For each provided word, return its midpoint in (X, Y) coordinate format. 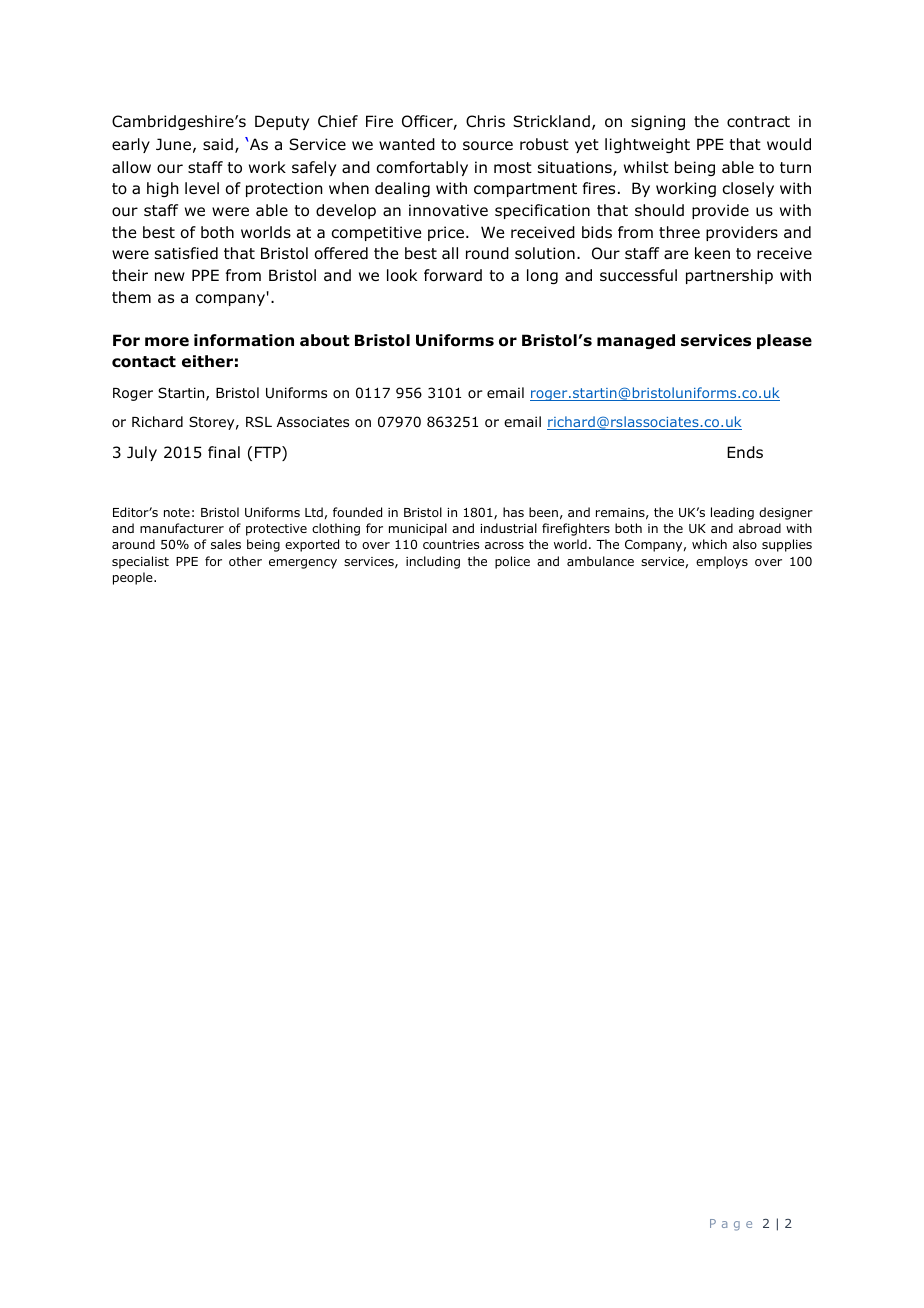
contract (758, 122)
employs (722, 562)
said (218, 144)
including (433, 562)
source (488, 146)
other (245, 561)
